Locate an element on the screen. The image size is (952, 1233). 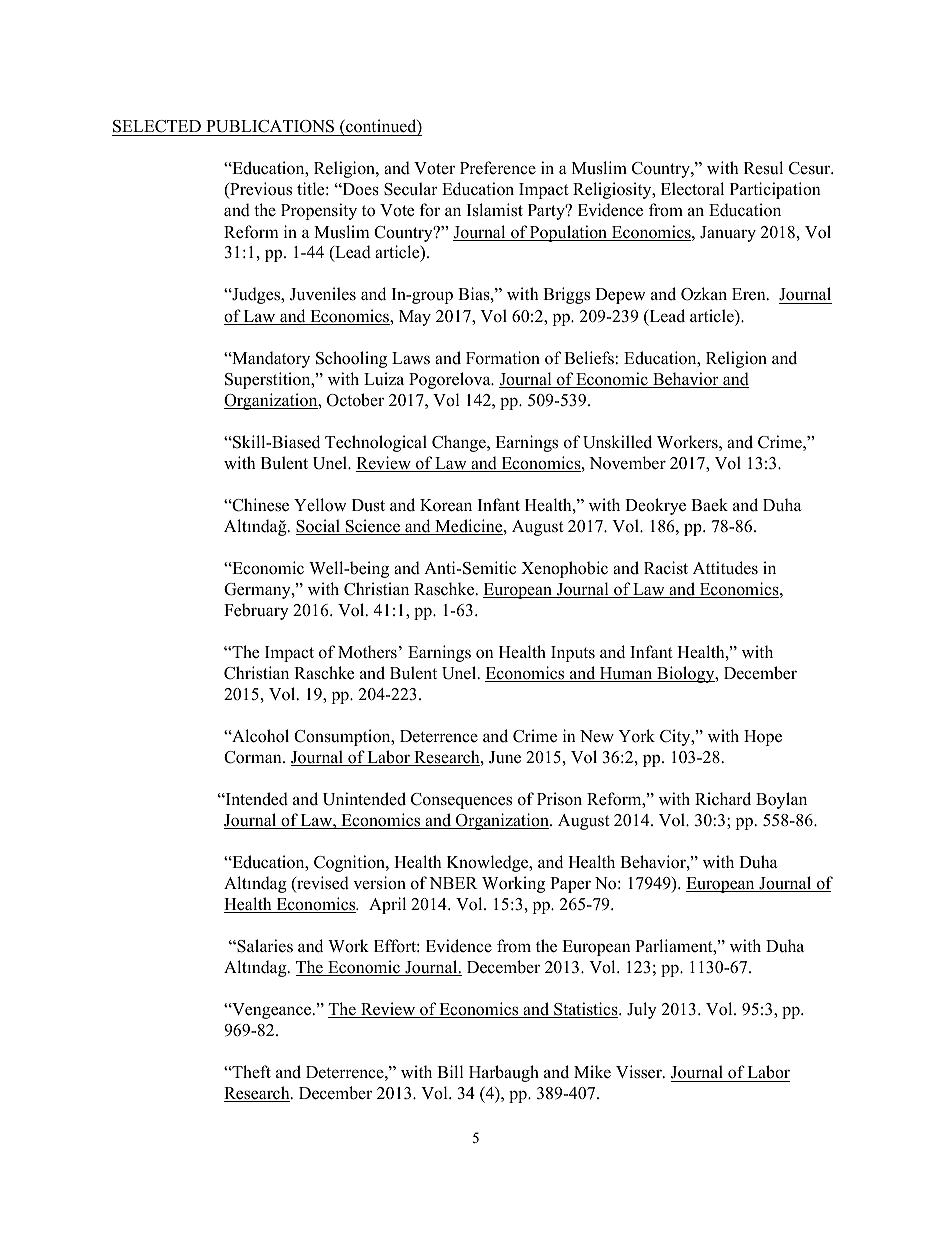
Baek is located at coordinates (709, 504).
